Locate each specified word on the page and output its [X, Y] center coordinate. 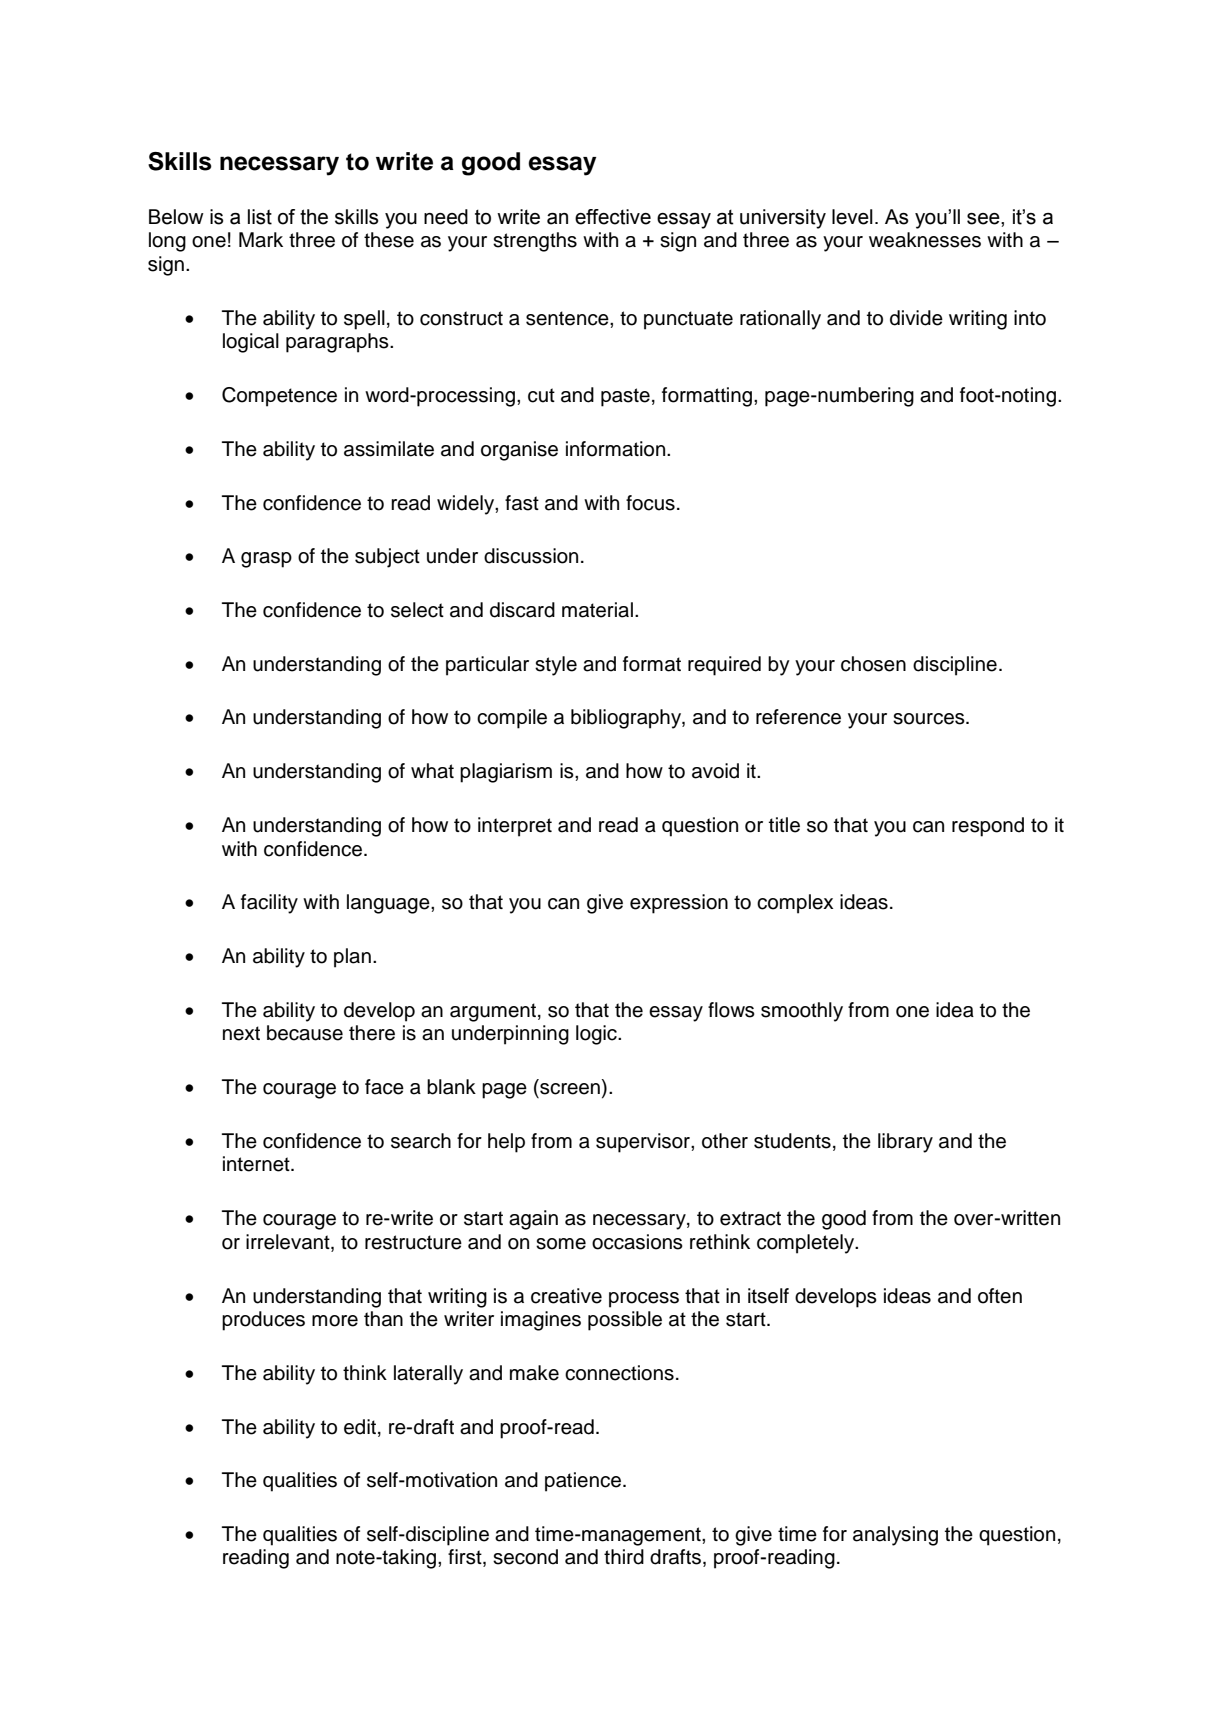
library [905, 1143]
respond [988, 827]
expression [679, 904]
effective [613, 217]
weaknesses [925, 240]
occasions [637, 1242]
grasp [266, 560]
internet [257, 1164]
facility [269, 904]
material [597, 610]
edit [361, 1427]
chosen [873, 664]
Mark [261, 240]
